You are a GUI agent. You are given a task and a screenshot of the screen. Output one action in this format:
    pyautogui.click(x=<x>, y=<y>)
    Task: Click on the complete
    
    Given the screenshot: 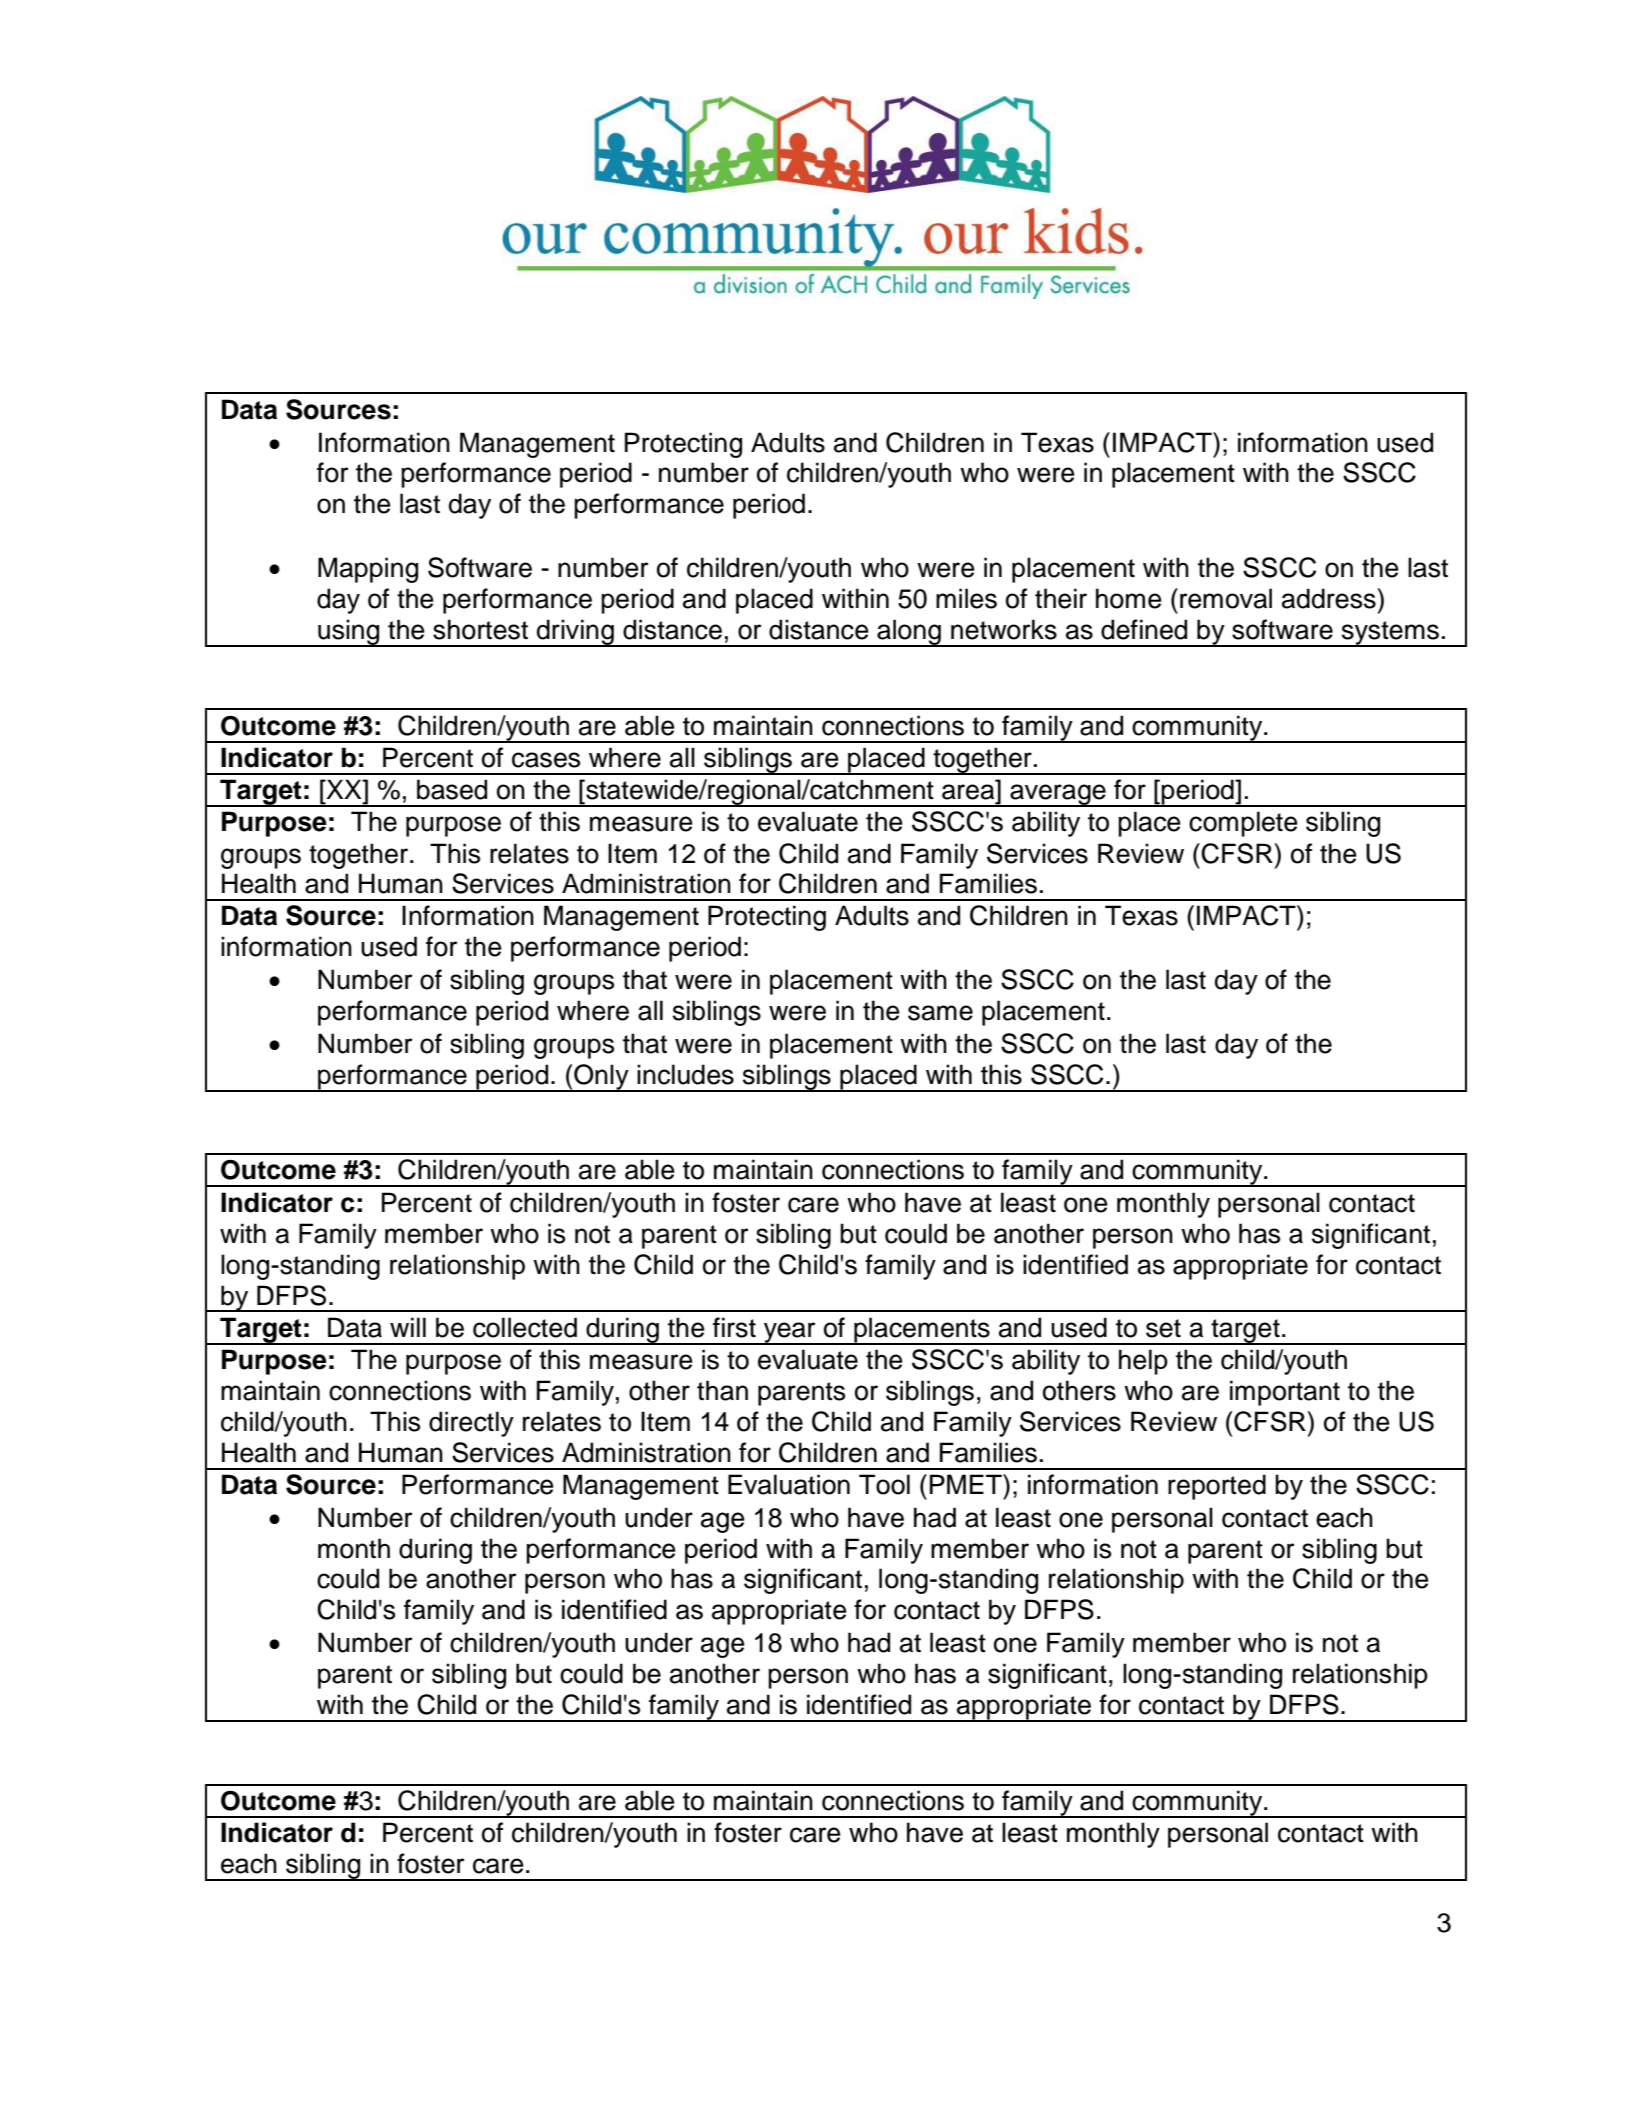 What is the action you would take?
    pyautogui.click(x=1243, y=824)
